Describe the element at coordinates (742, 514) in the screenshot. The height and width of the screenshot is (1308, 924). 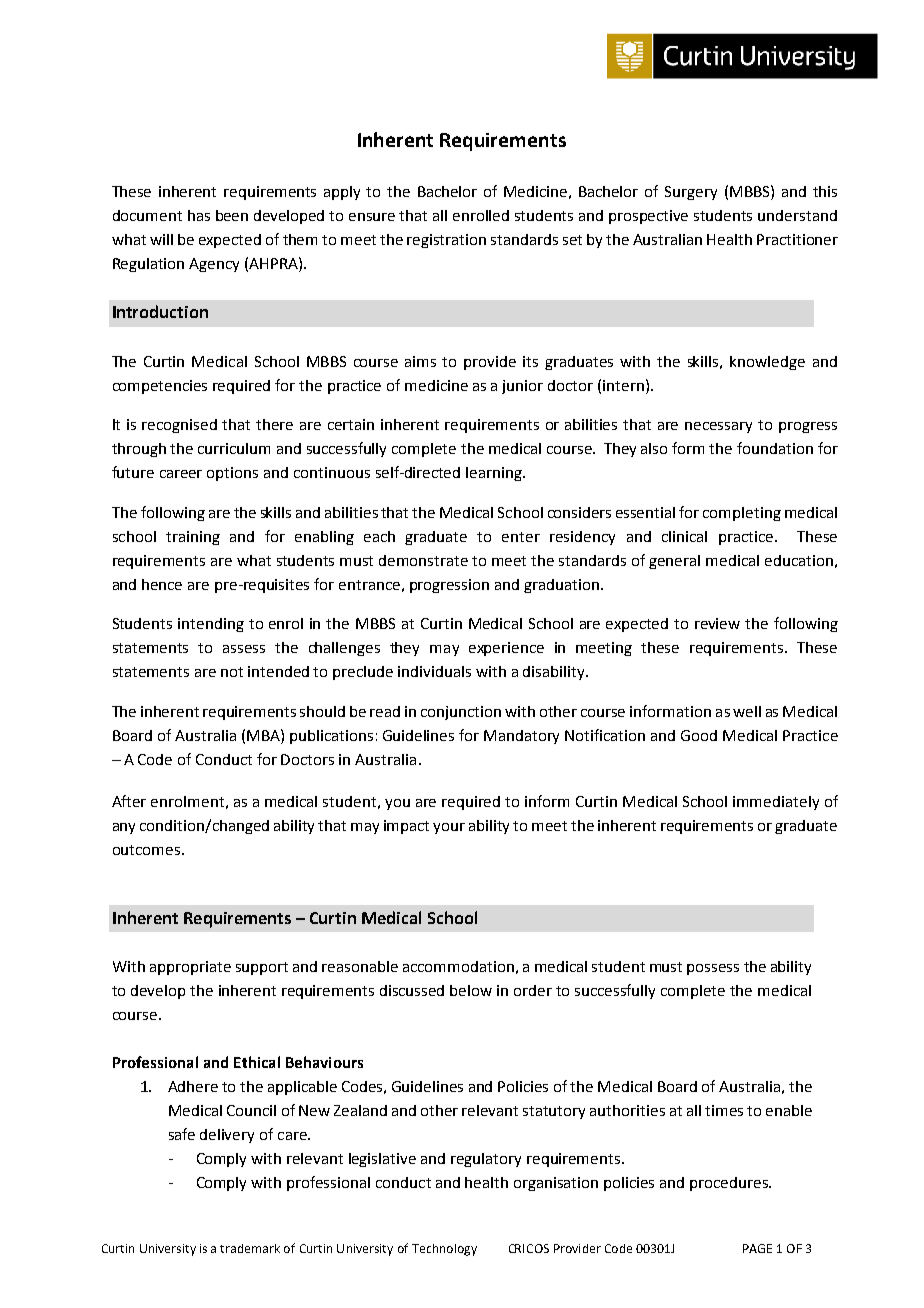
I see `completing` at that location.
